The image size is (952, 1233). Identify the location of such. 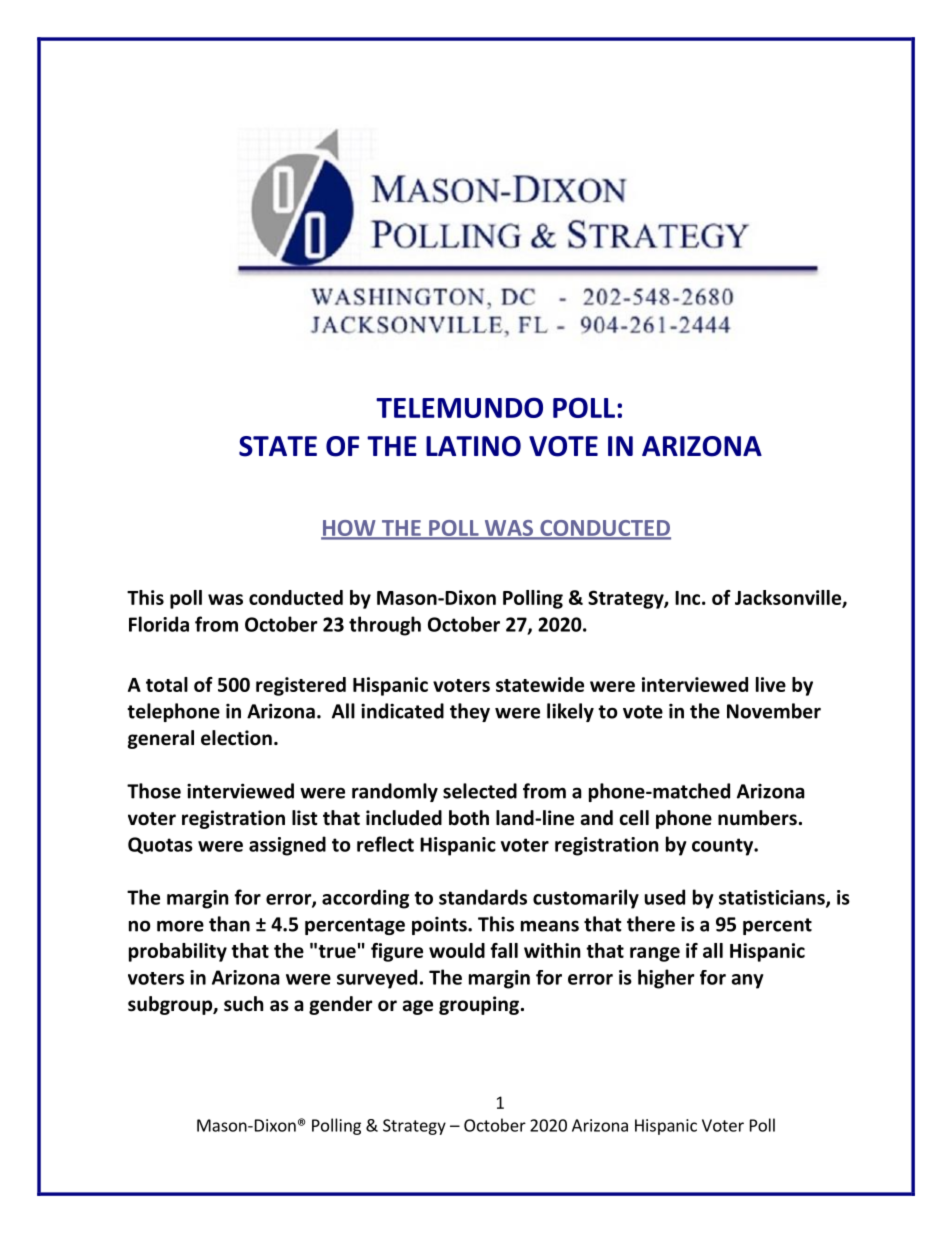
(243, 1004).
